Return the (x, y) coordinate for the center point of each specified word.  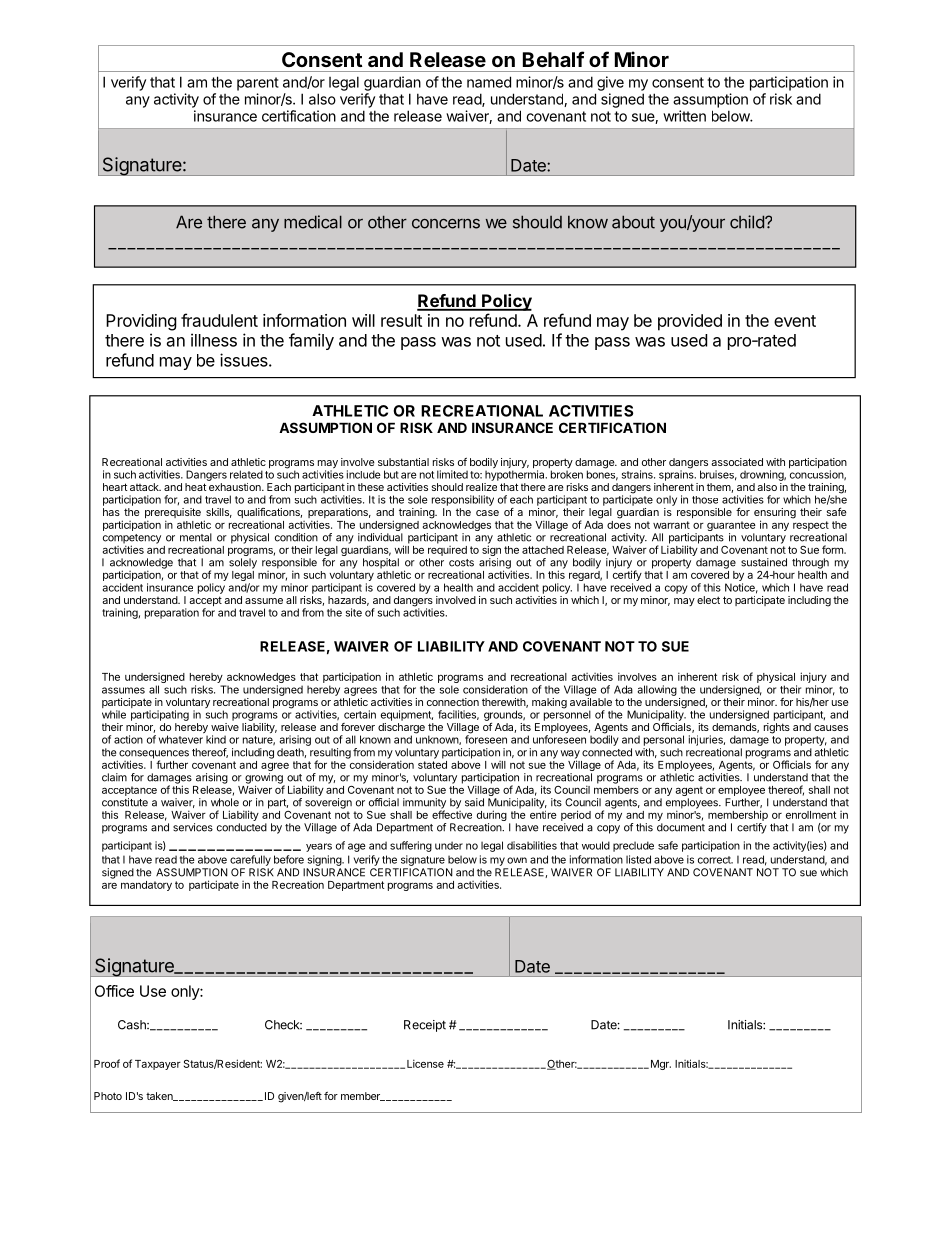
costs (461, 563)
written (684, 116)
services (193, 827)
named (489, 82)
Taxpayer (158, 1065)
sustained (764, 562)
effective (452, 813)
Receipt (425, 1026)
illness (214, 340)
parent (258, 84)
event (795, 321)
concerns (446, 224)
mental (196, 537)
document (681, 827)
